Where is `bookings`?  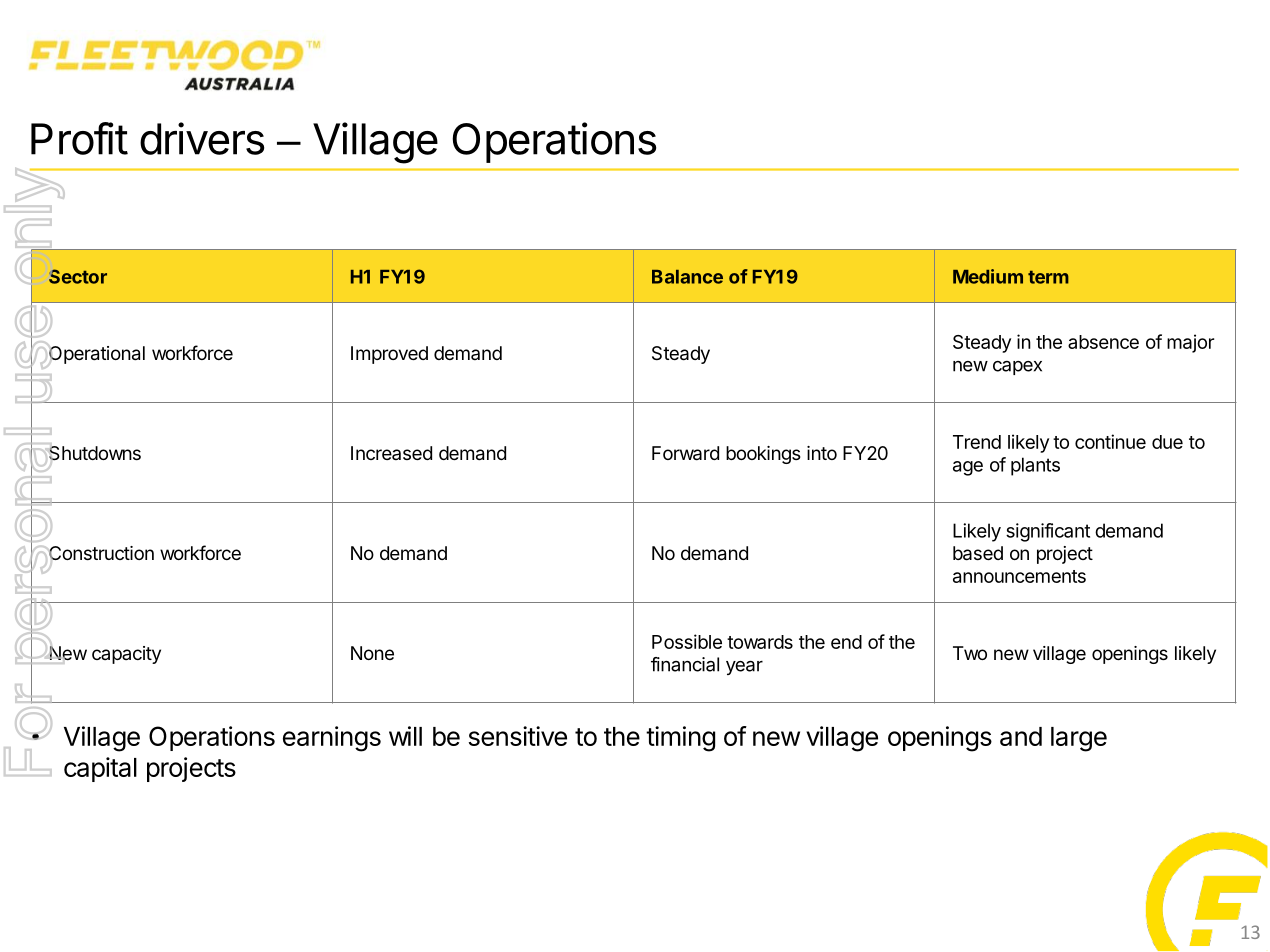 bookings is located at coordinates (763, 455).
